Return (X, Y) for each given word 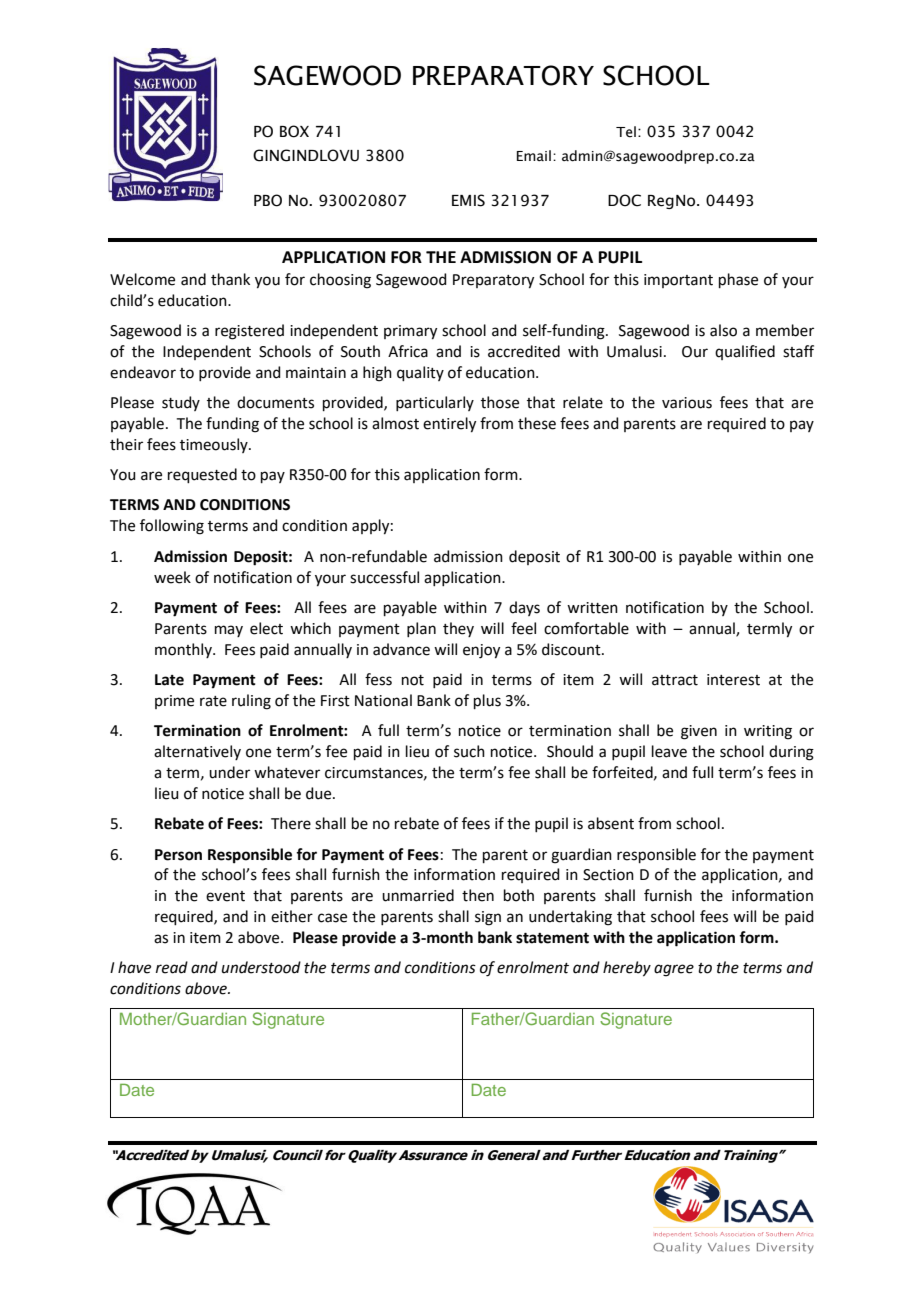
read (172, 967)
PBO (268, 200)
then (478, 895)
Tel (626, 132)
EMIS (468, 200)
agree (674, 970)
